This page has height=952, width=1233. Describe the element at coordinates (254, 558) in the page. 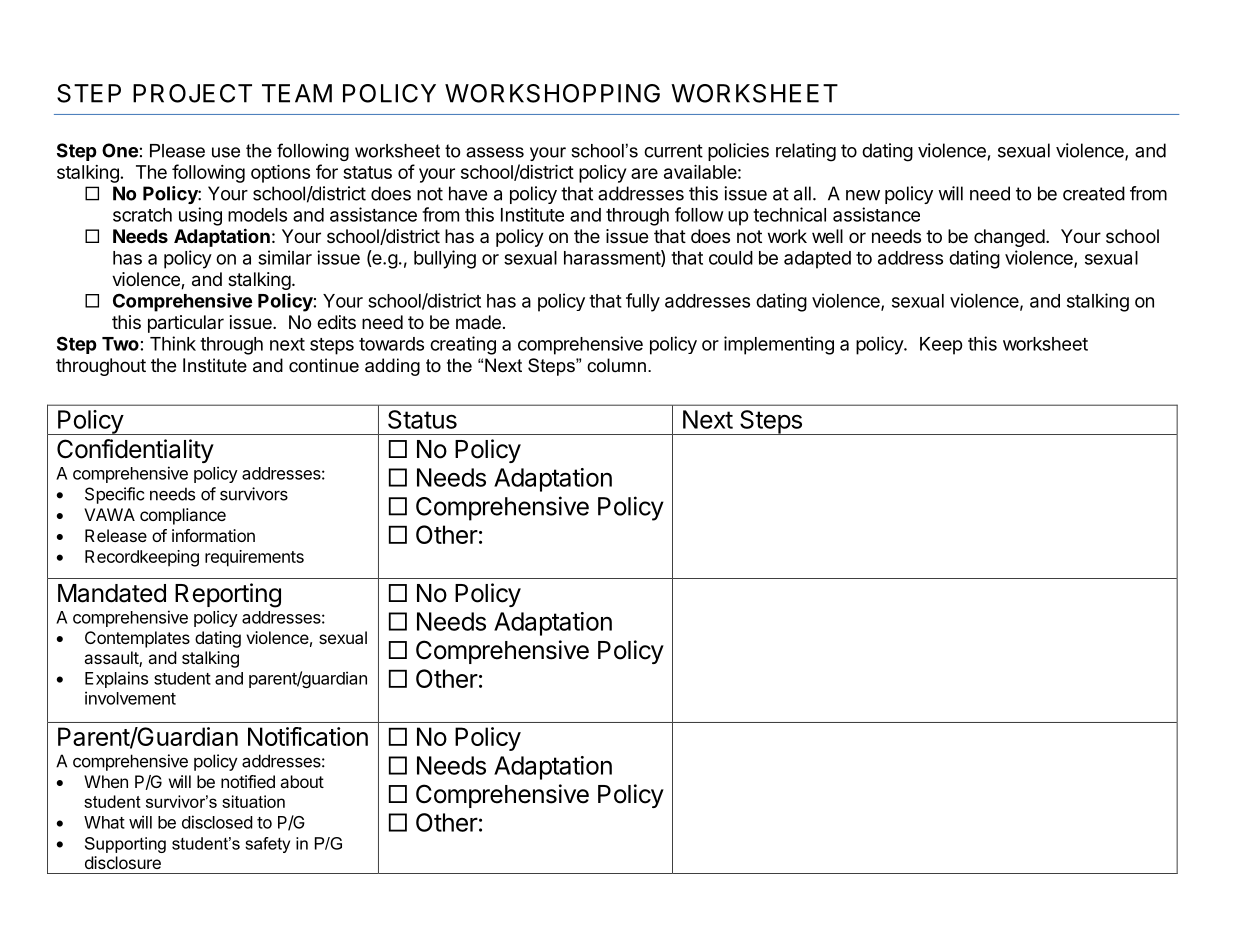

I see `requirements` at that location.
